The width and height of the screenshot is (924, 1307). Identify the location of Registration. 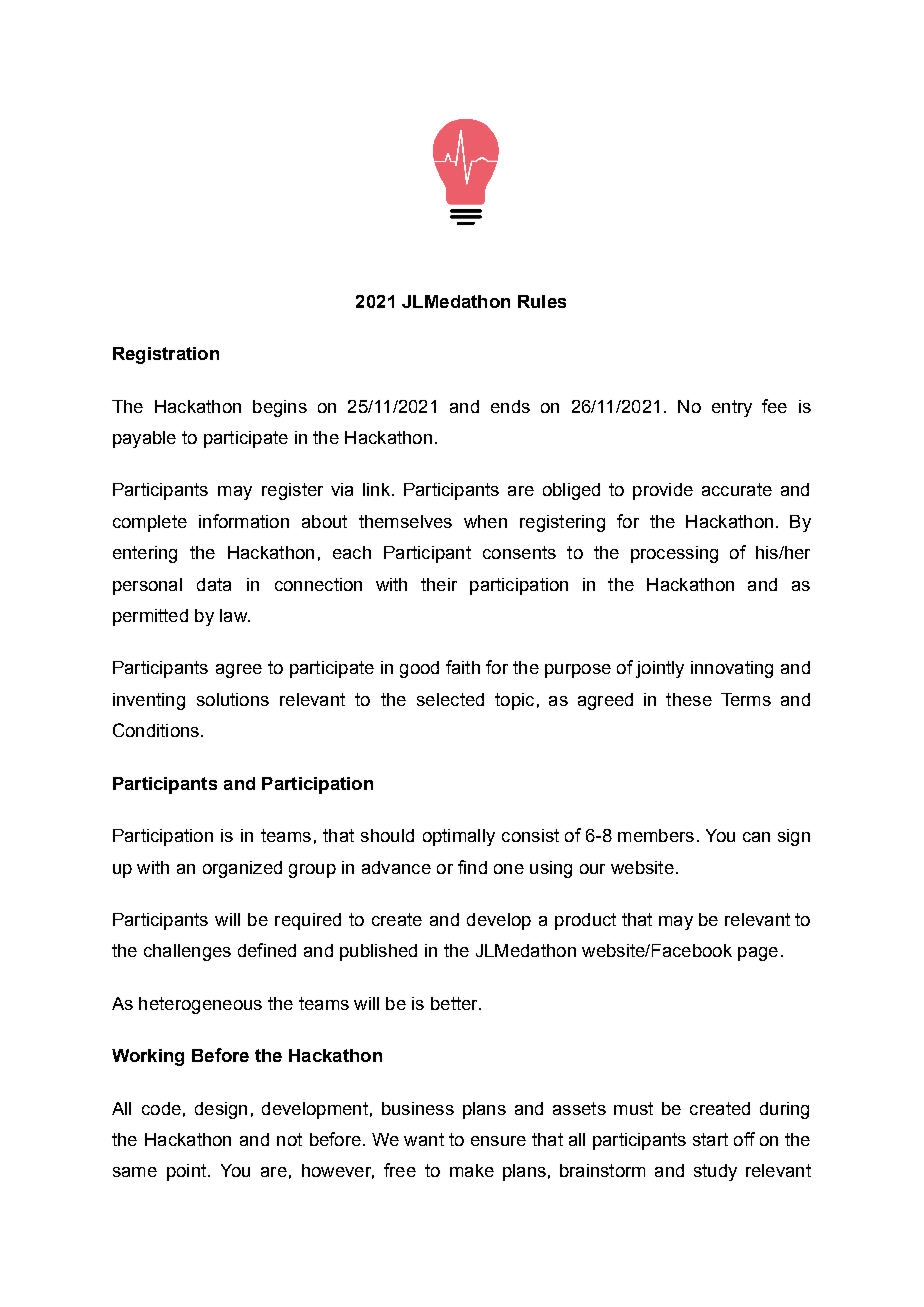
(166, 355).
